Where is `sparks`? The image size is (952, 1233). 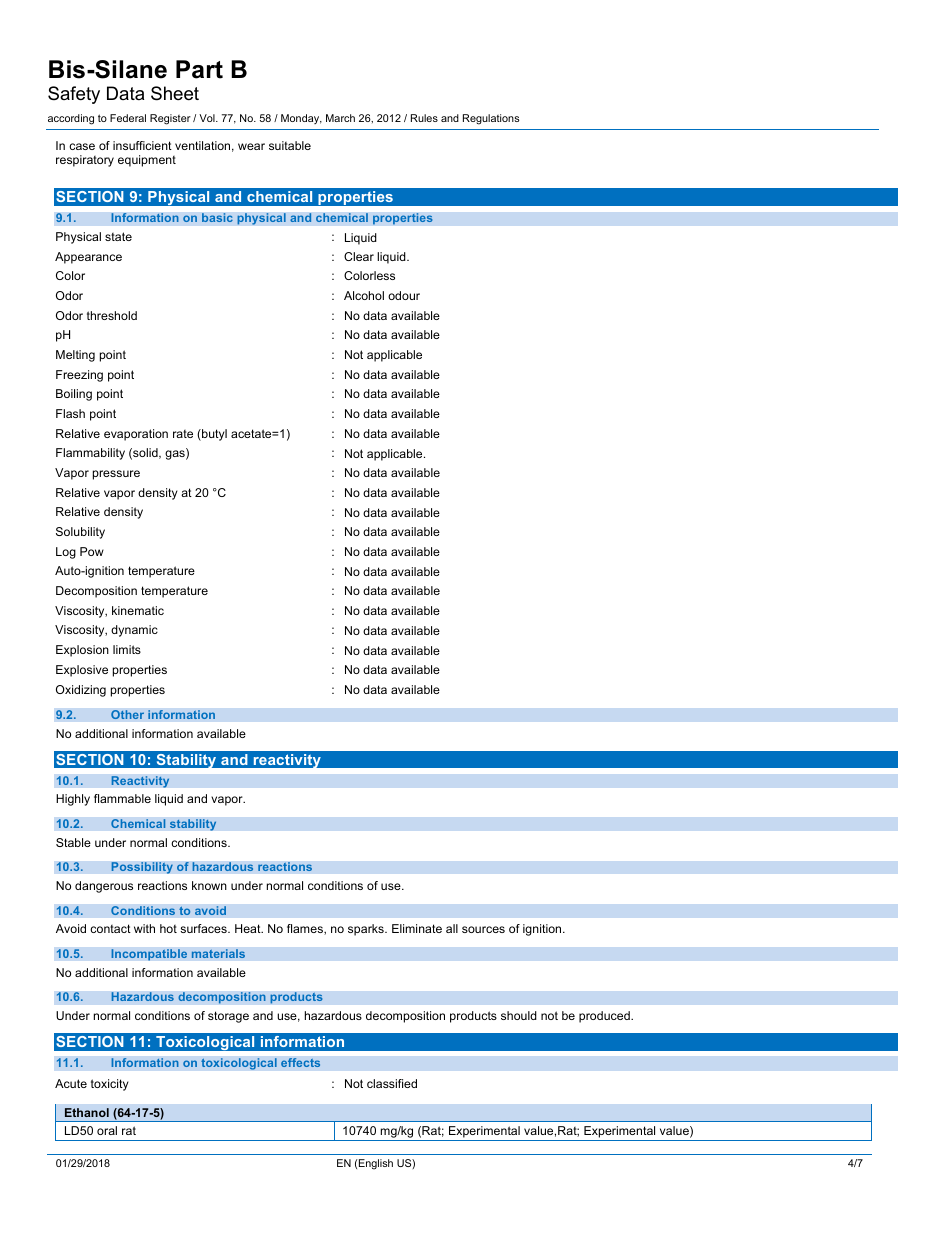 sparks is located at coordinates (367, 930).
